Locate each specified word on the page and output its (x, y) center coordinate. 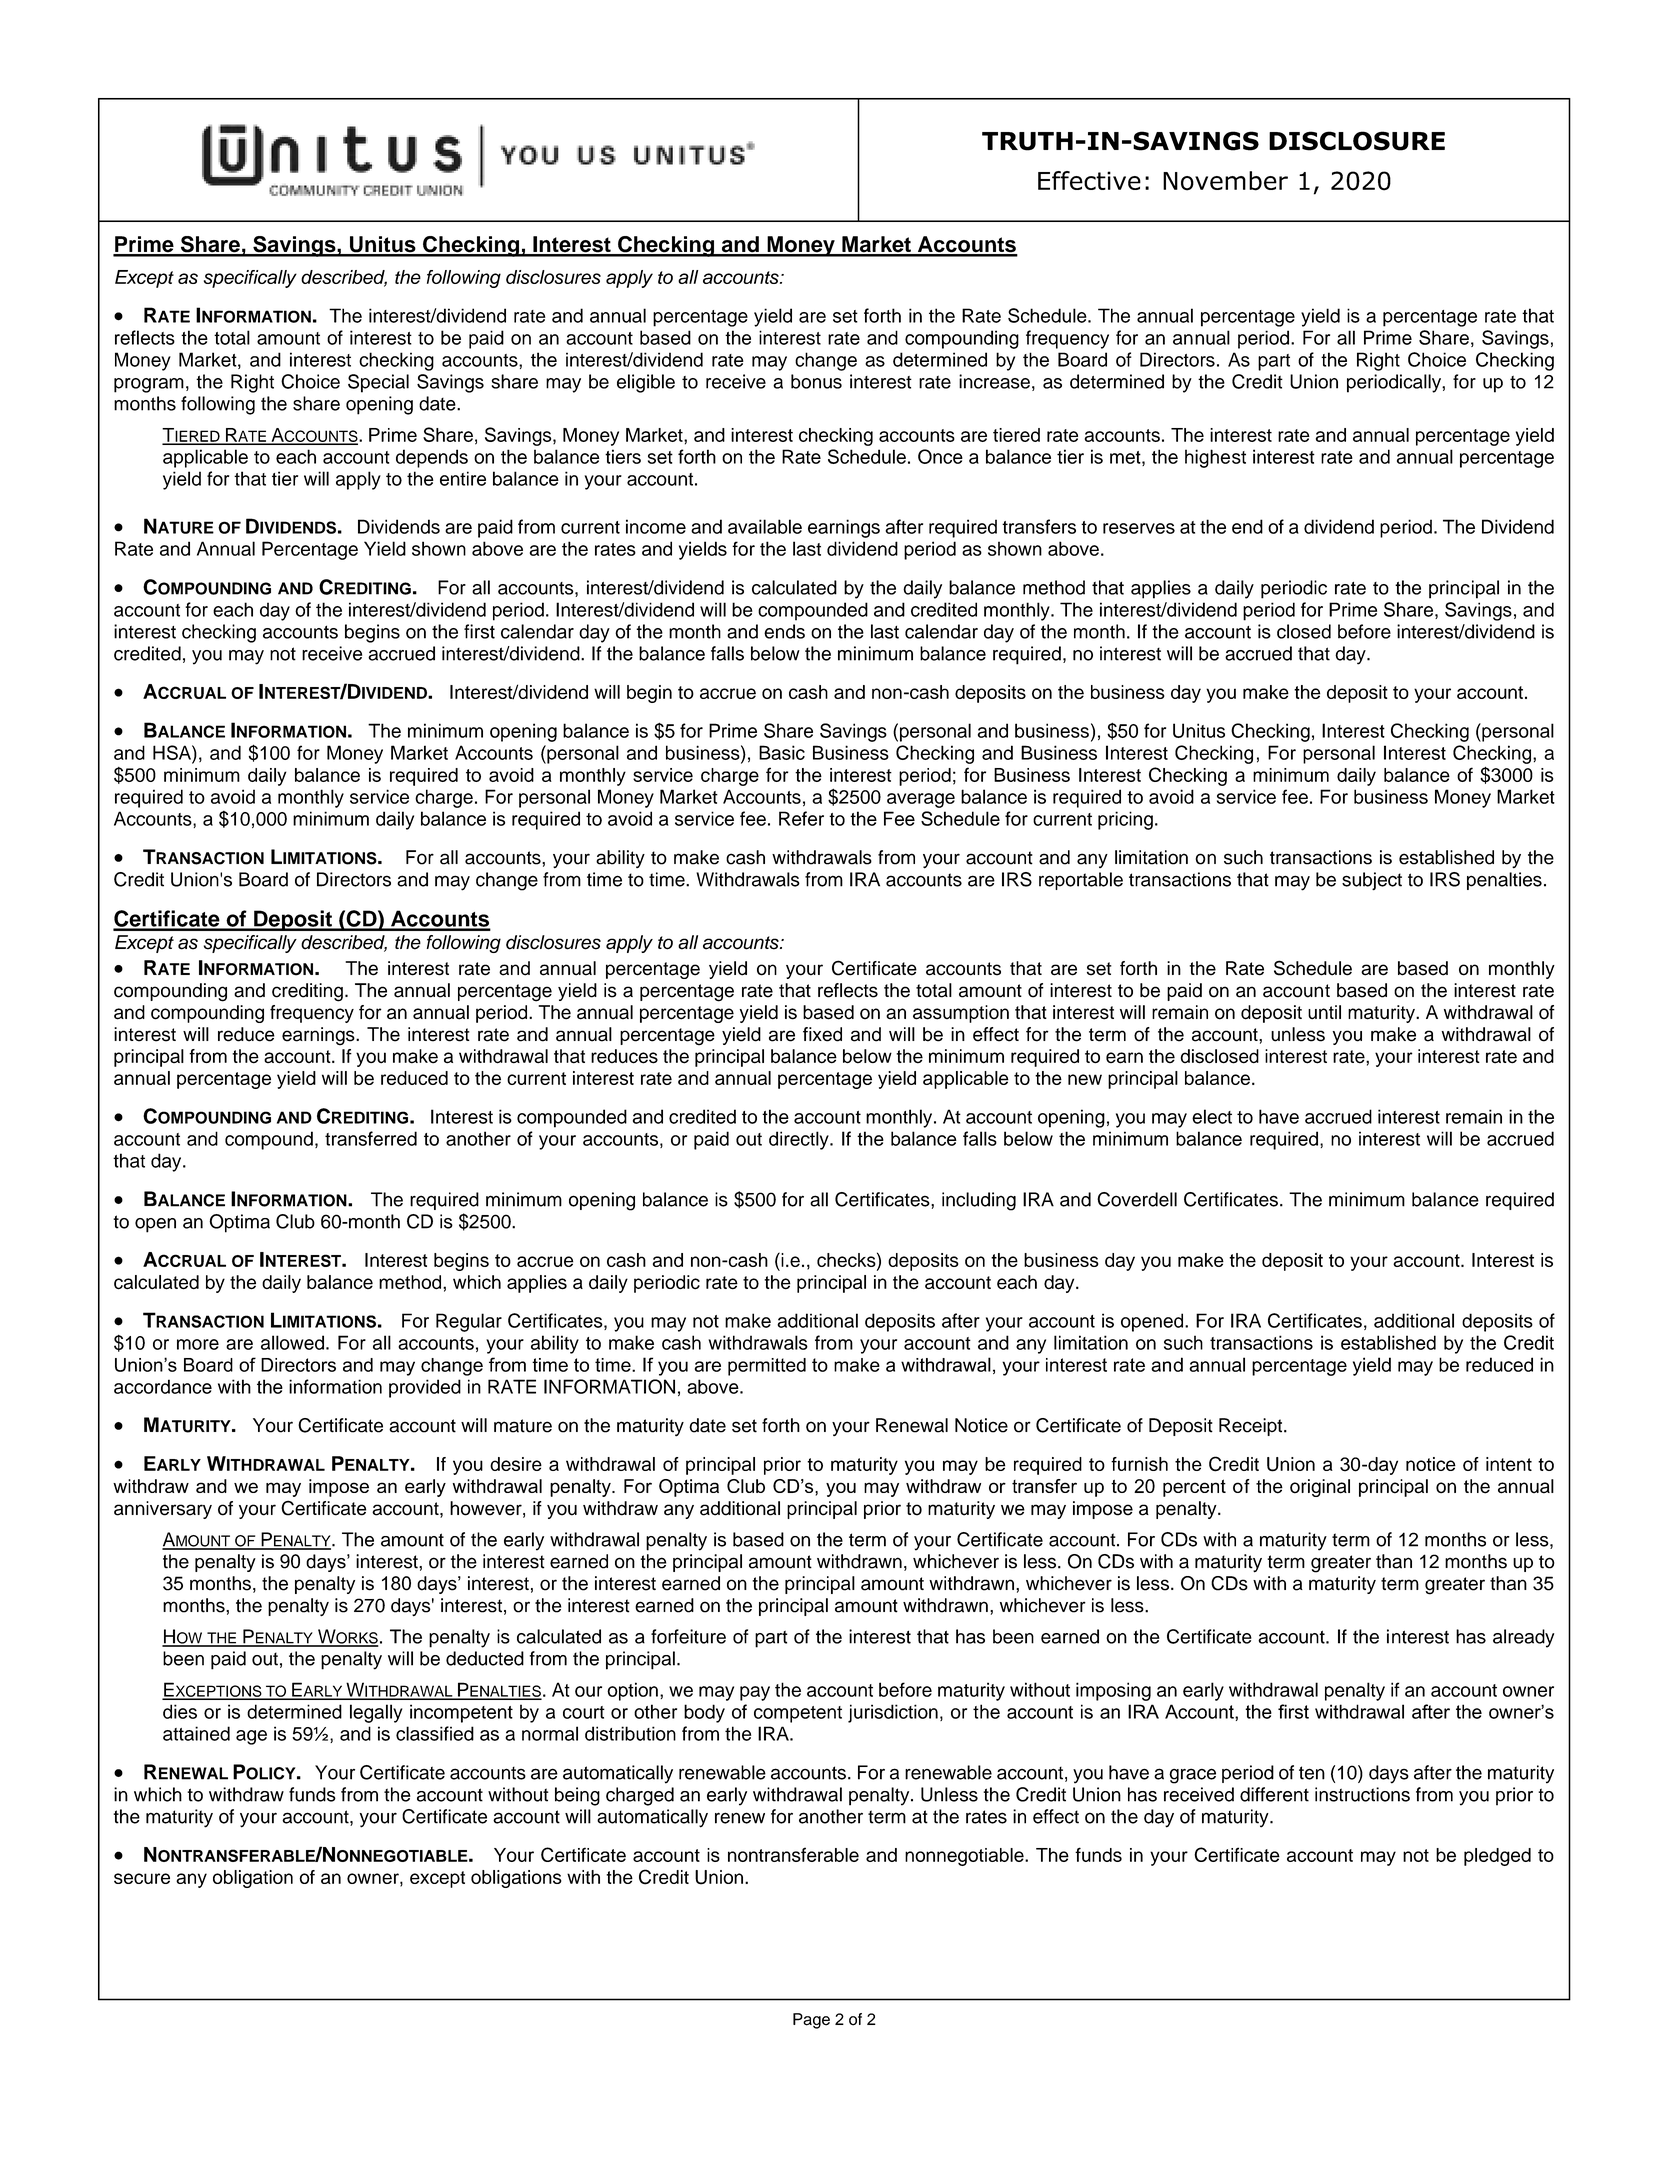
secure (142, 1878)
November (1225, 181)
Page (811, 2021)
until (1324, 1012)
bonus (816, 381)
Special (378, 383)
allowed (292, 1342)
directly (800, 1140)
